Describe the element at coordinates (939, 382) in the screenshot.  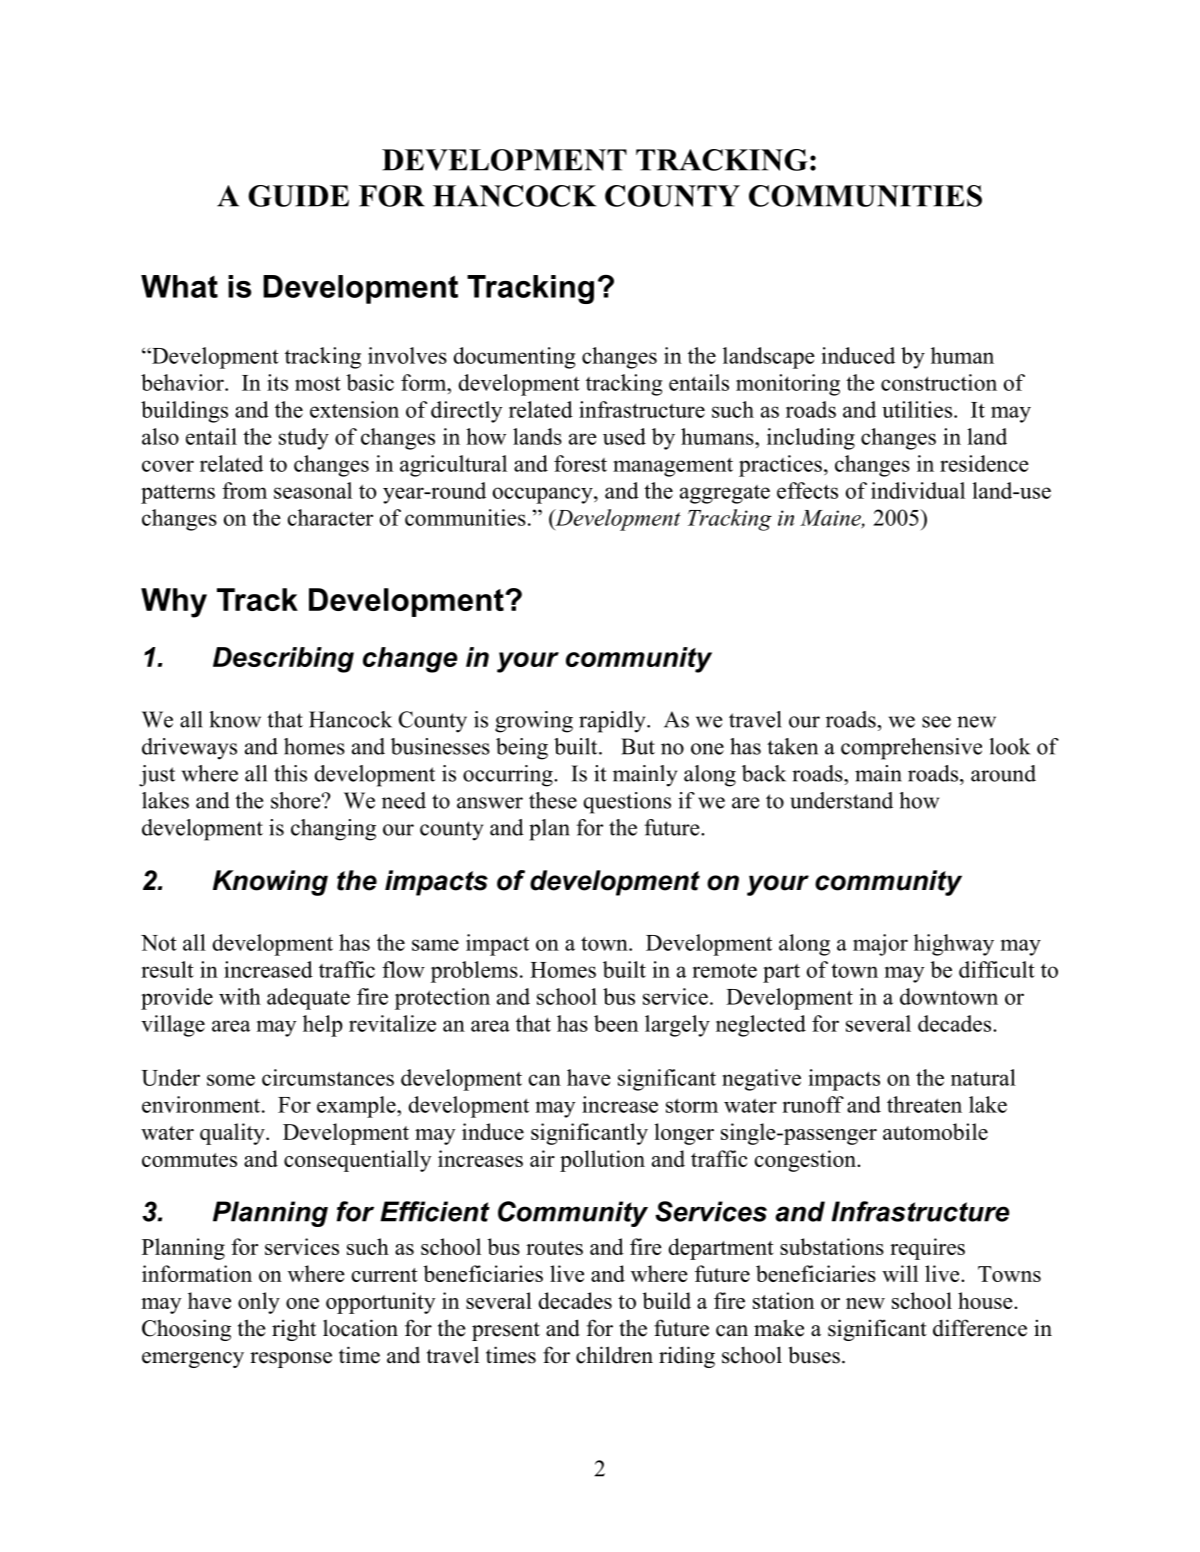
I see `construction` at that location.
